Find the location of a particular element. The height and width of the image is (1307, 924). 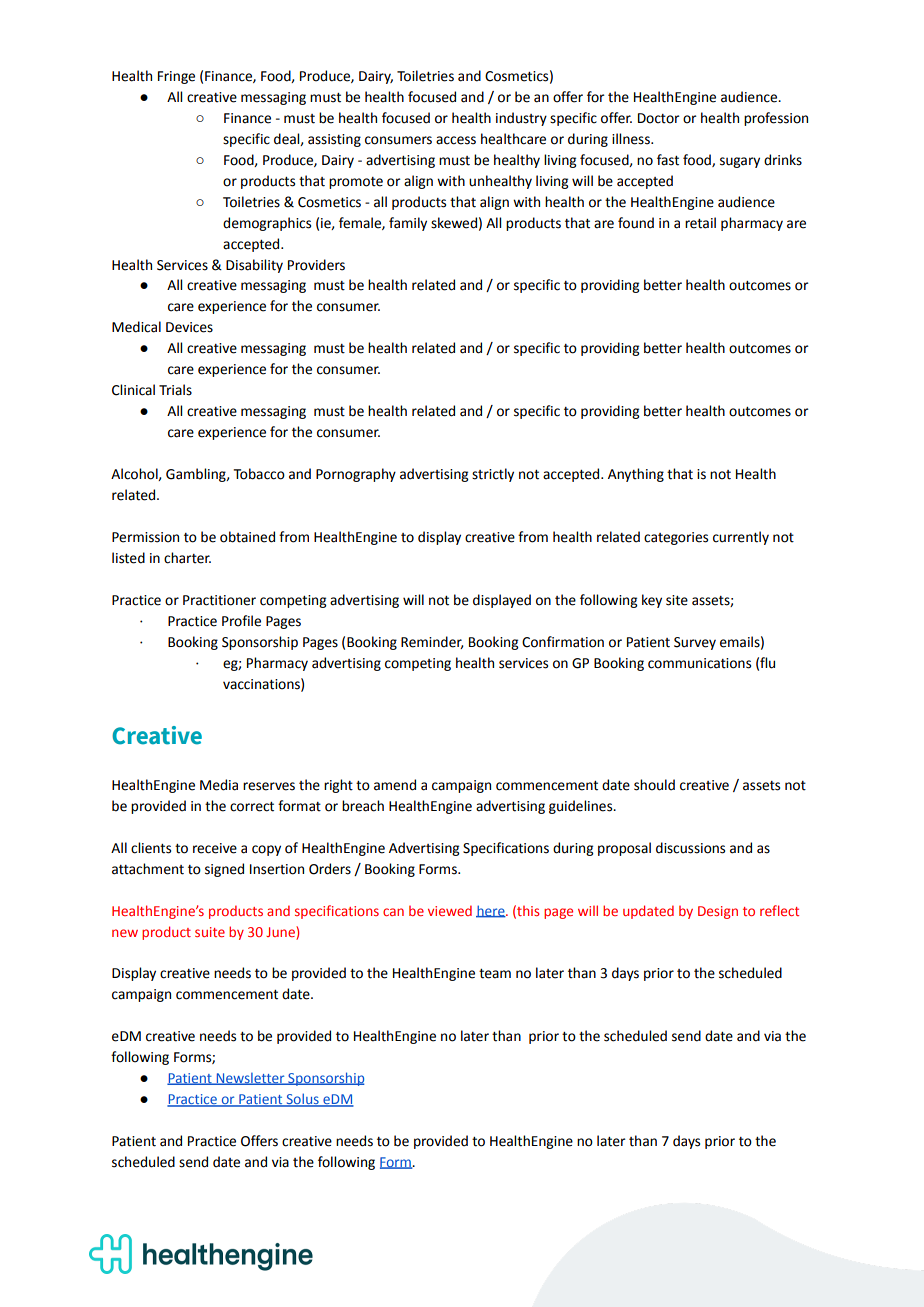

site is located at coordinates (677, 600).
